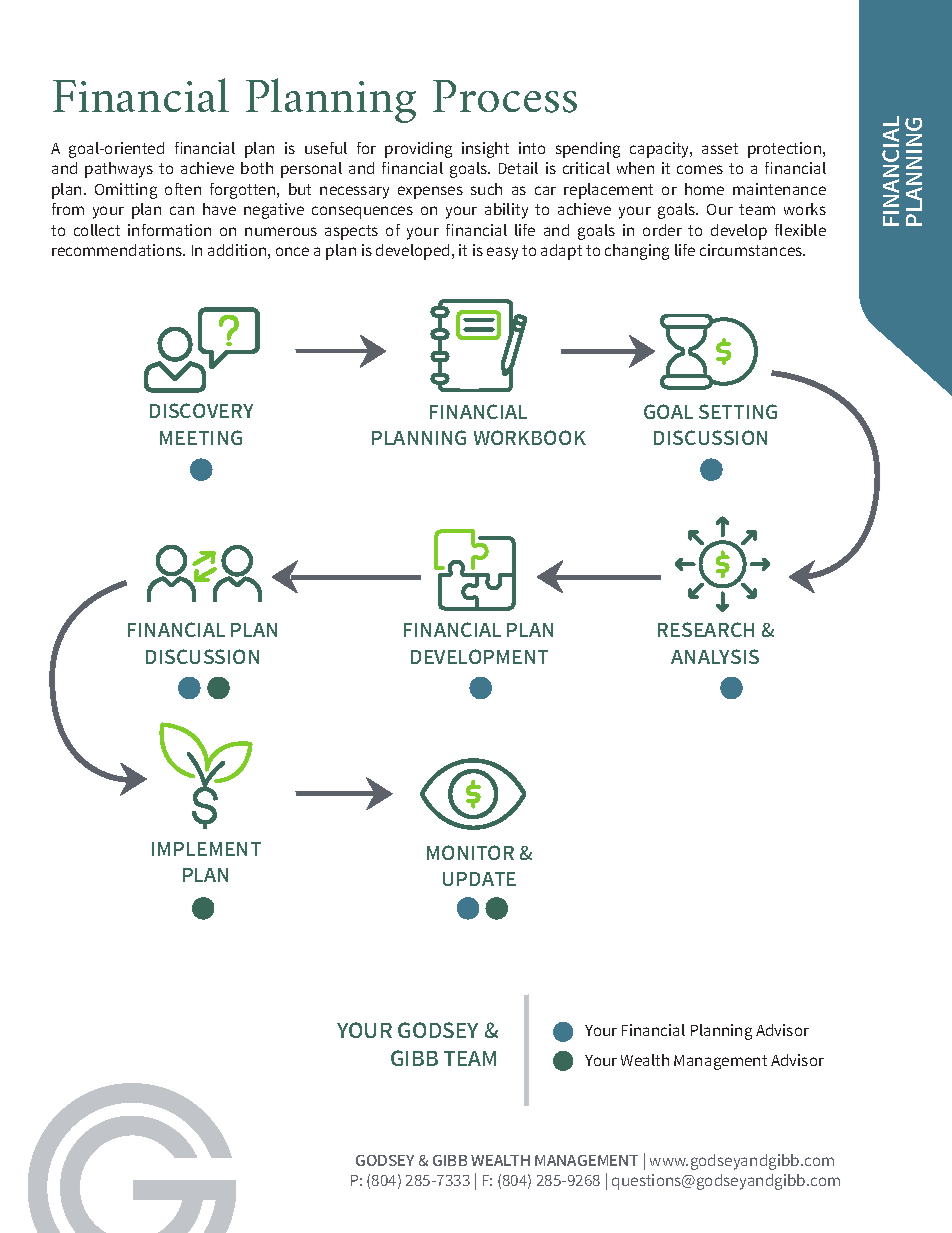 The height and width of the screenshot is (1233, 952). I want to click on WORKBOOK, so click(530, 437).
